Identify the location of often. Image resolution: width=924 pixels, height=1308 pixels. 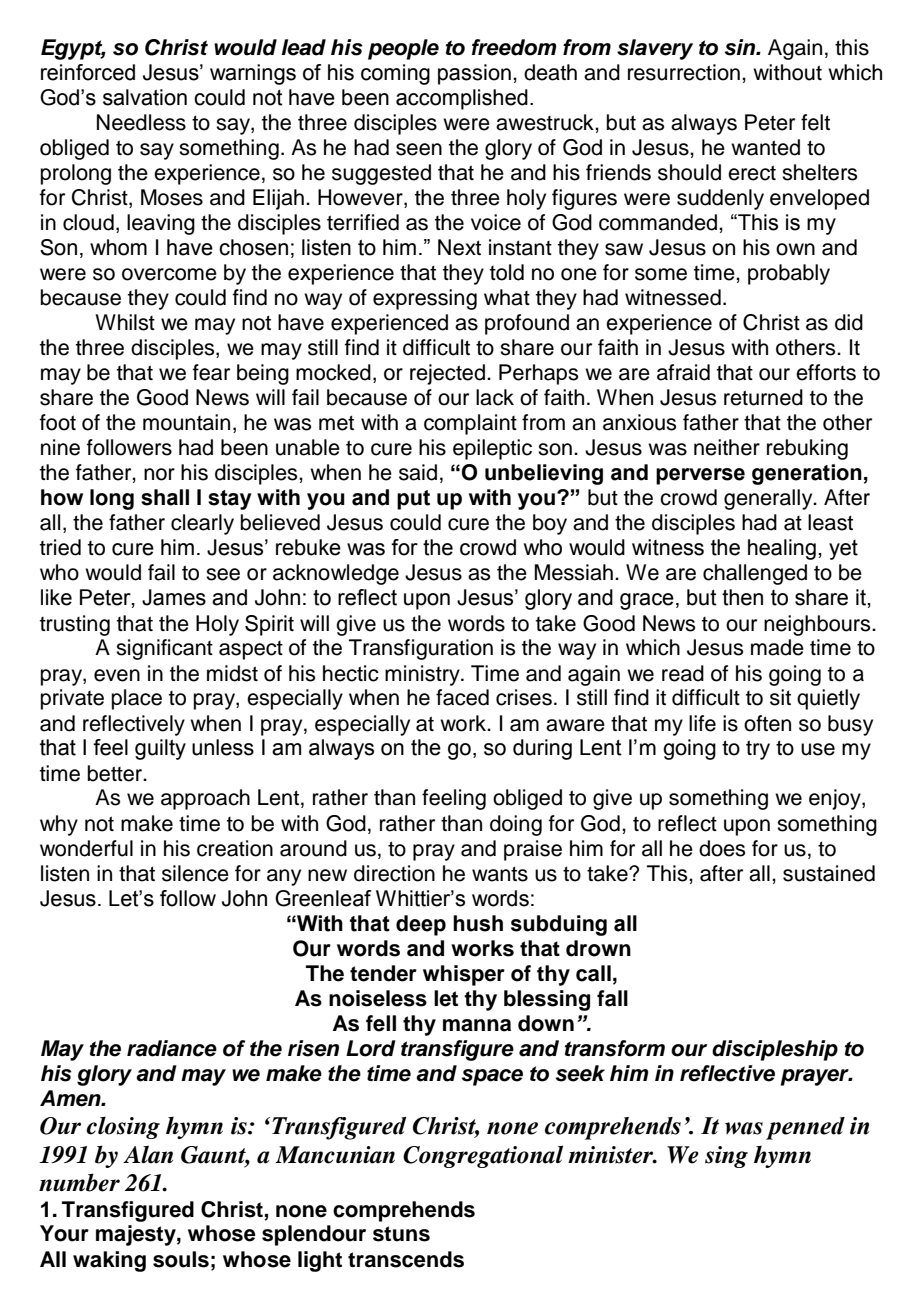
(767, 723).
